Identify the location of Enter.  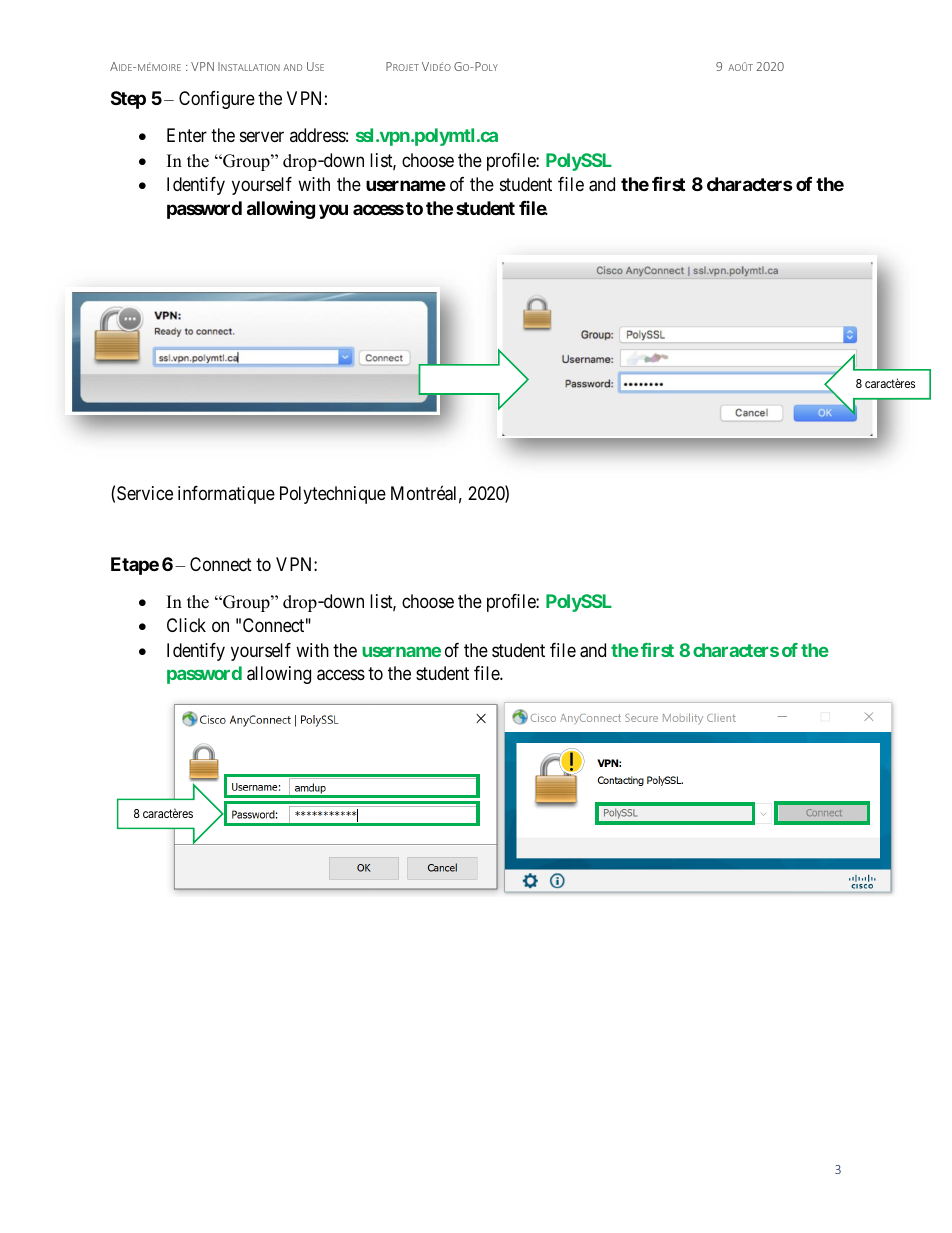
(187, 135).
